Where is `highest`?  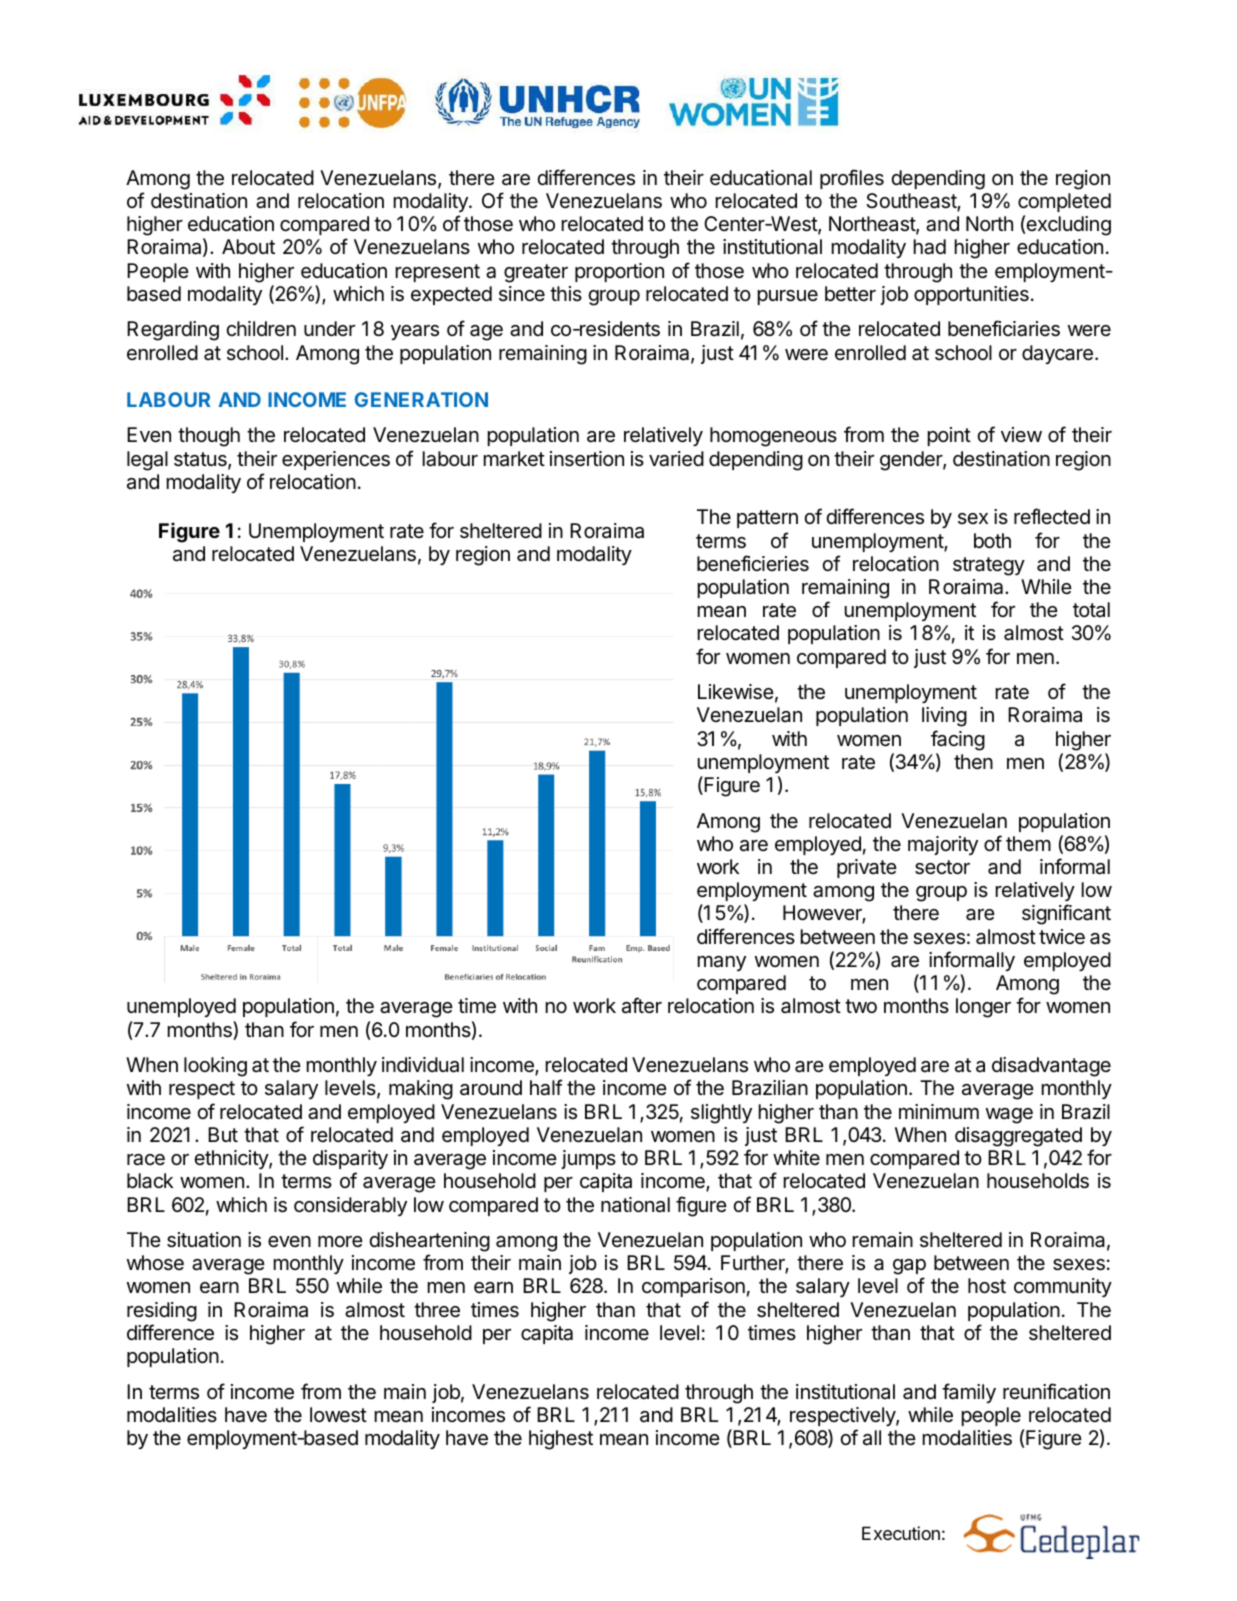
highest is located at coordinates (561, 1440).
